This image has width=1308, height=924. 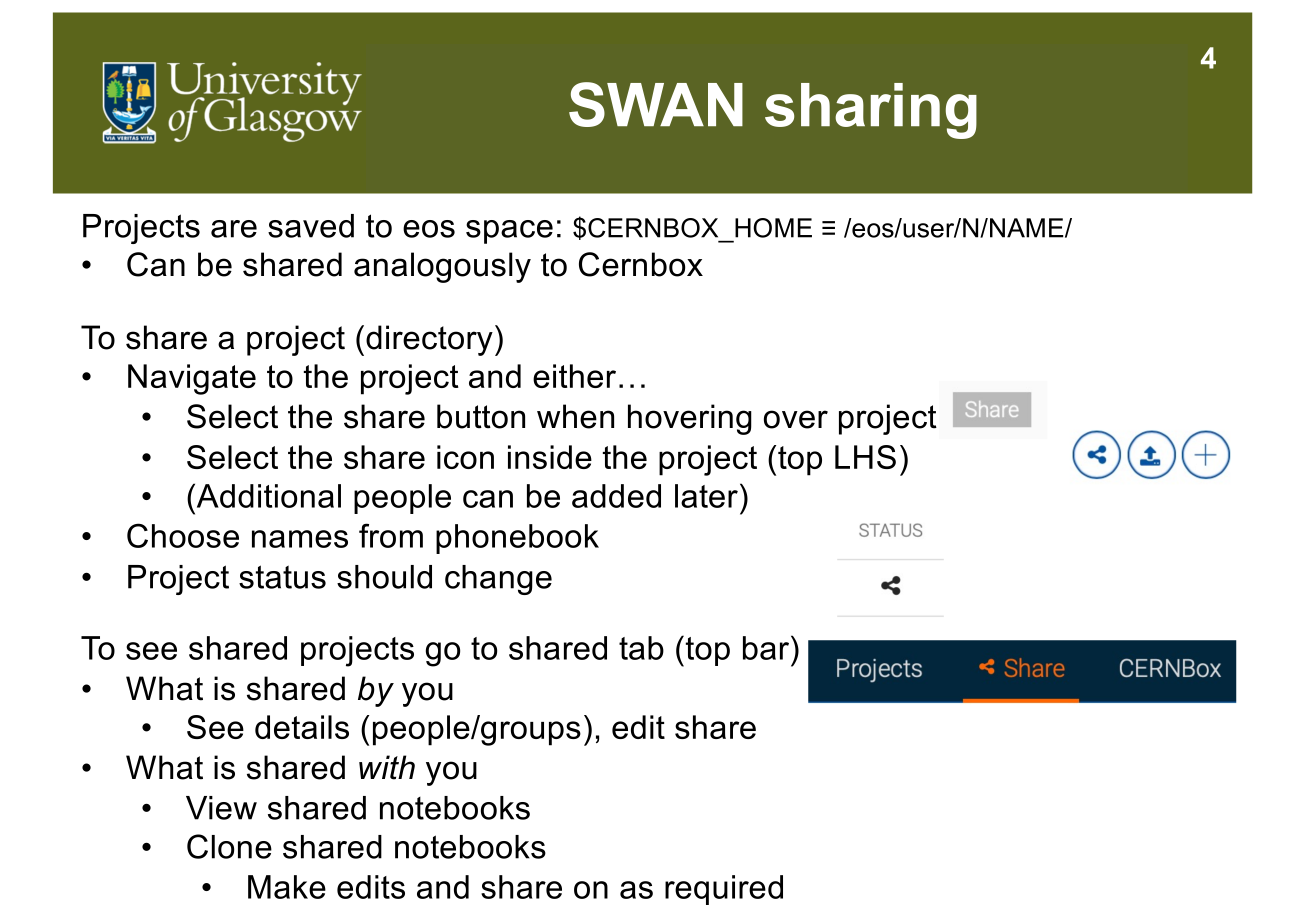 I want to click on details, so click(x=302, y=727).
